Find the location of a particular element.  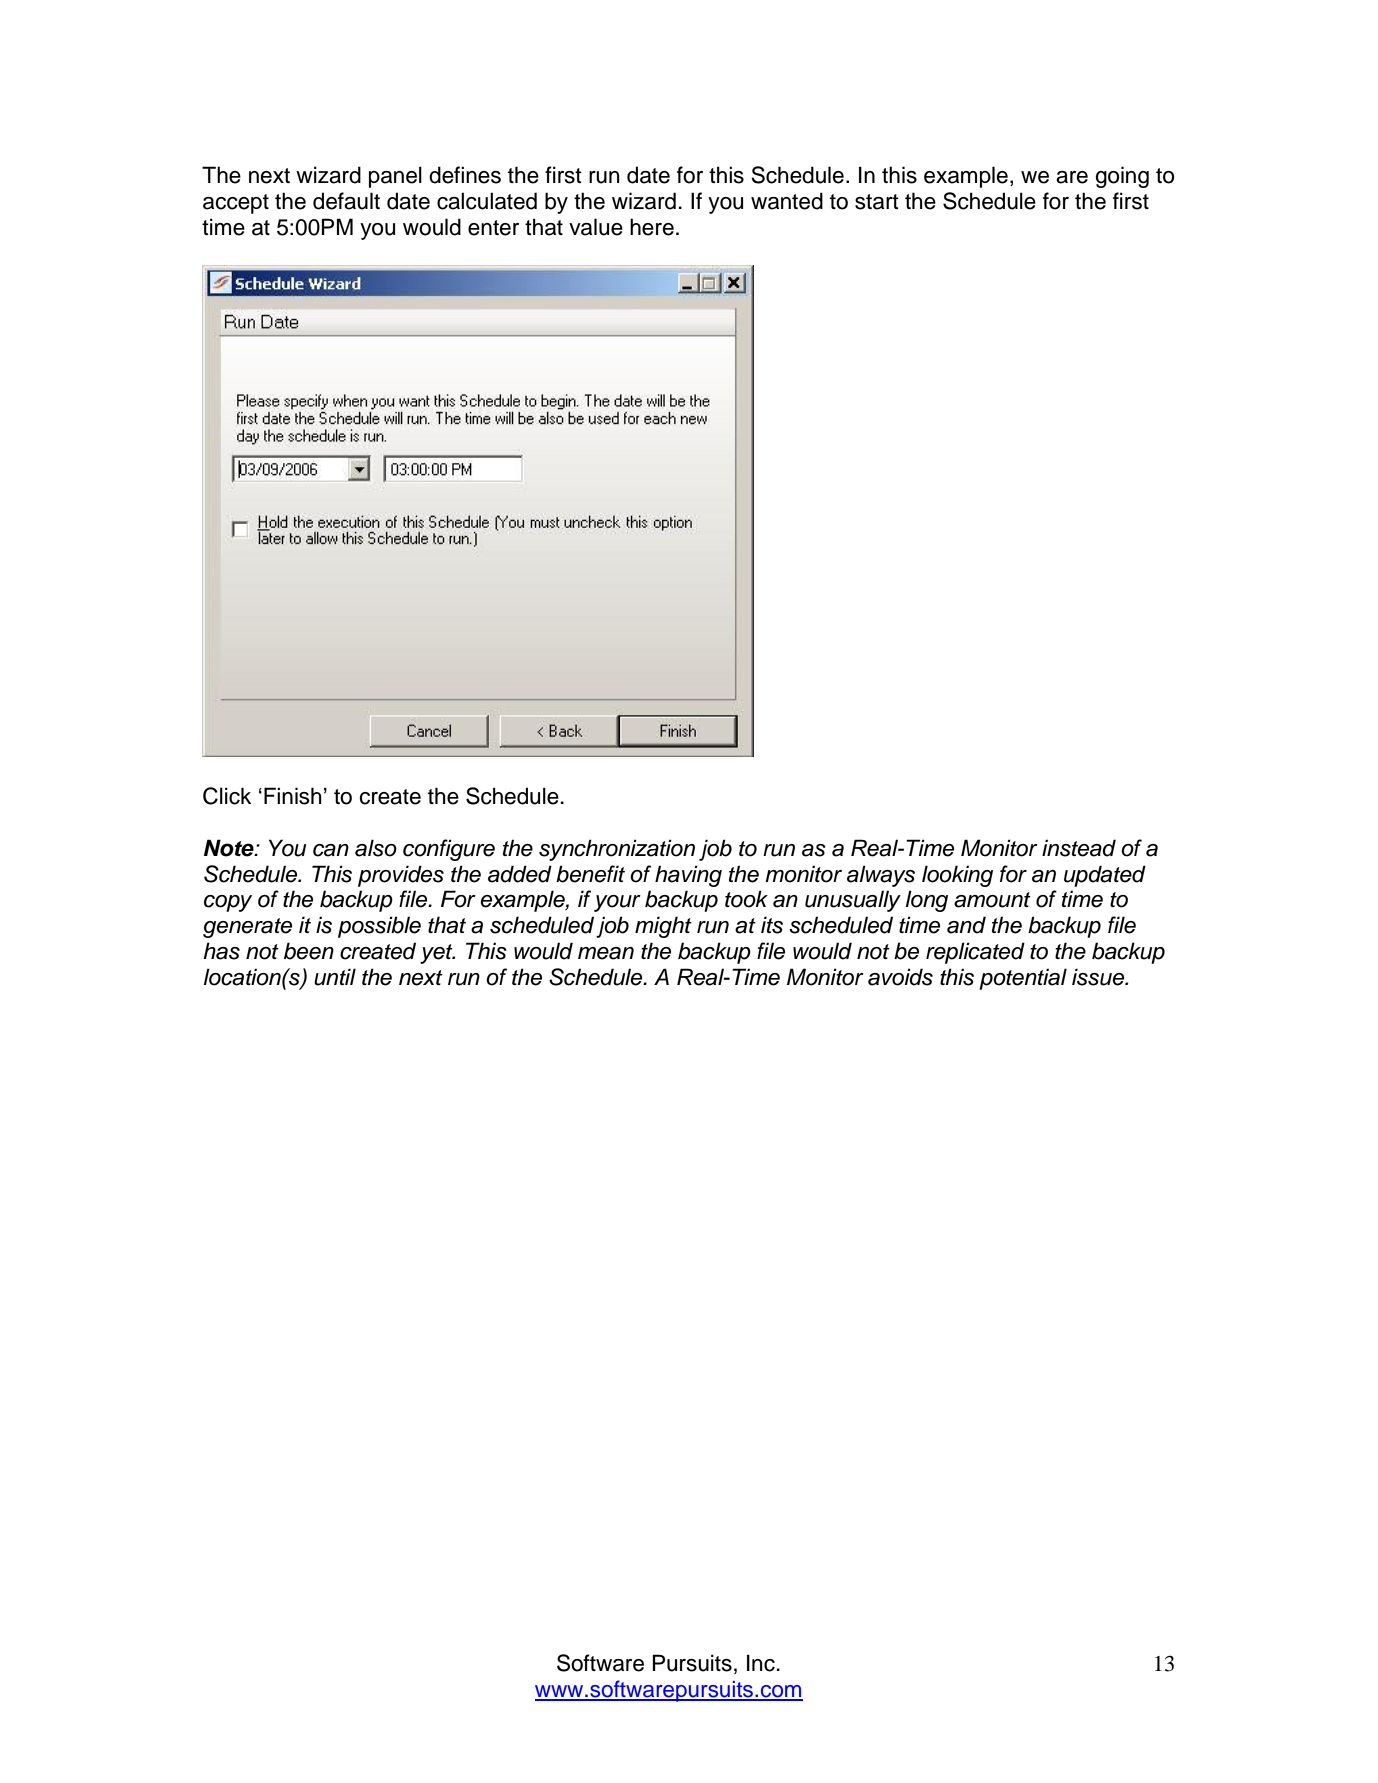

here is located at coordinates (652, 227).
